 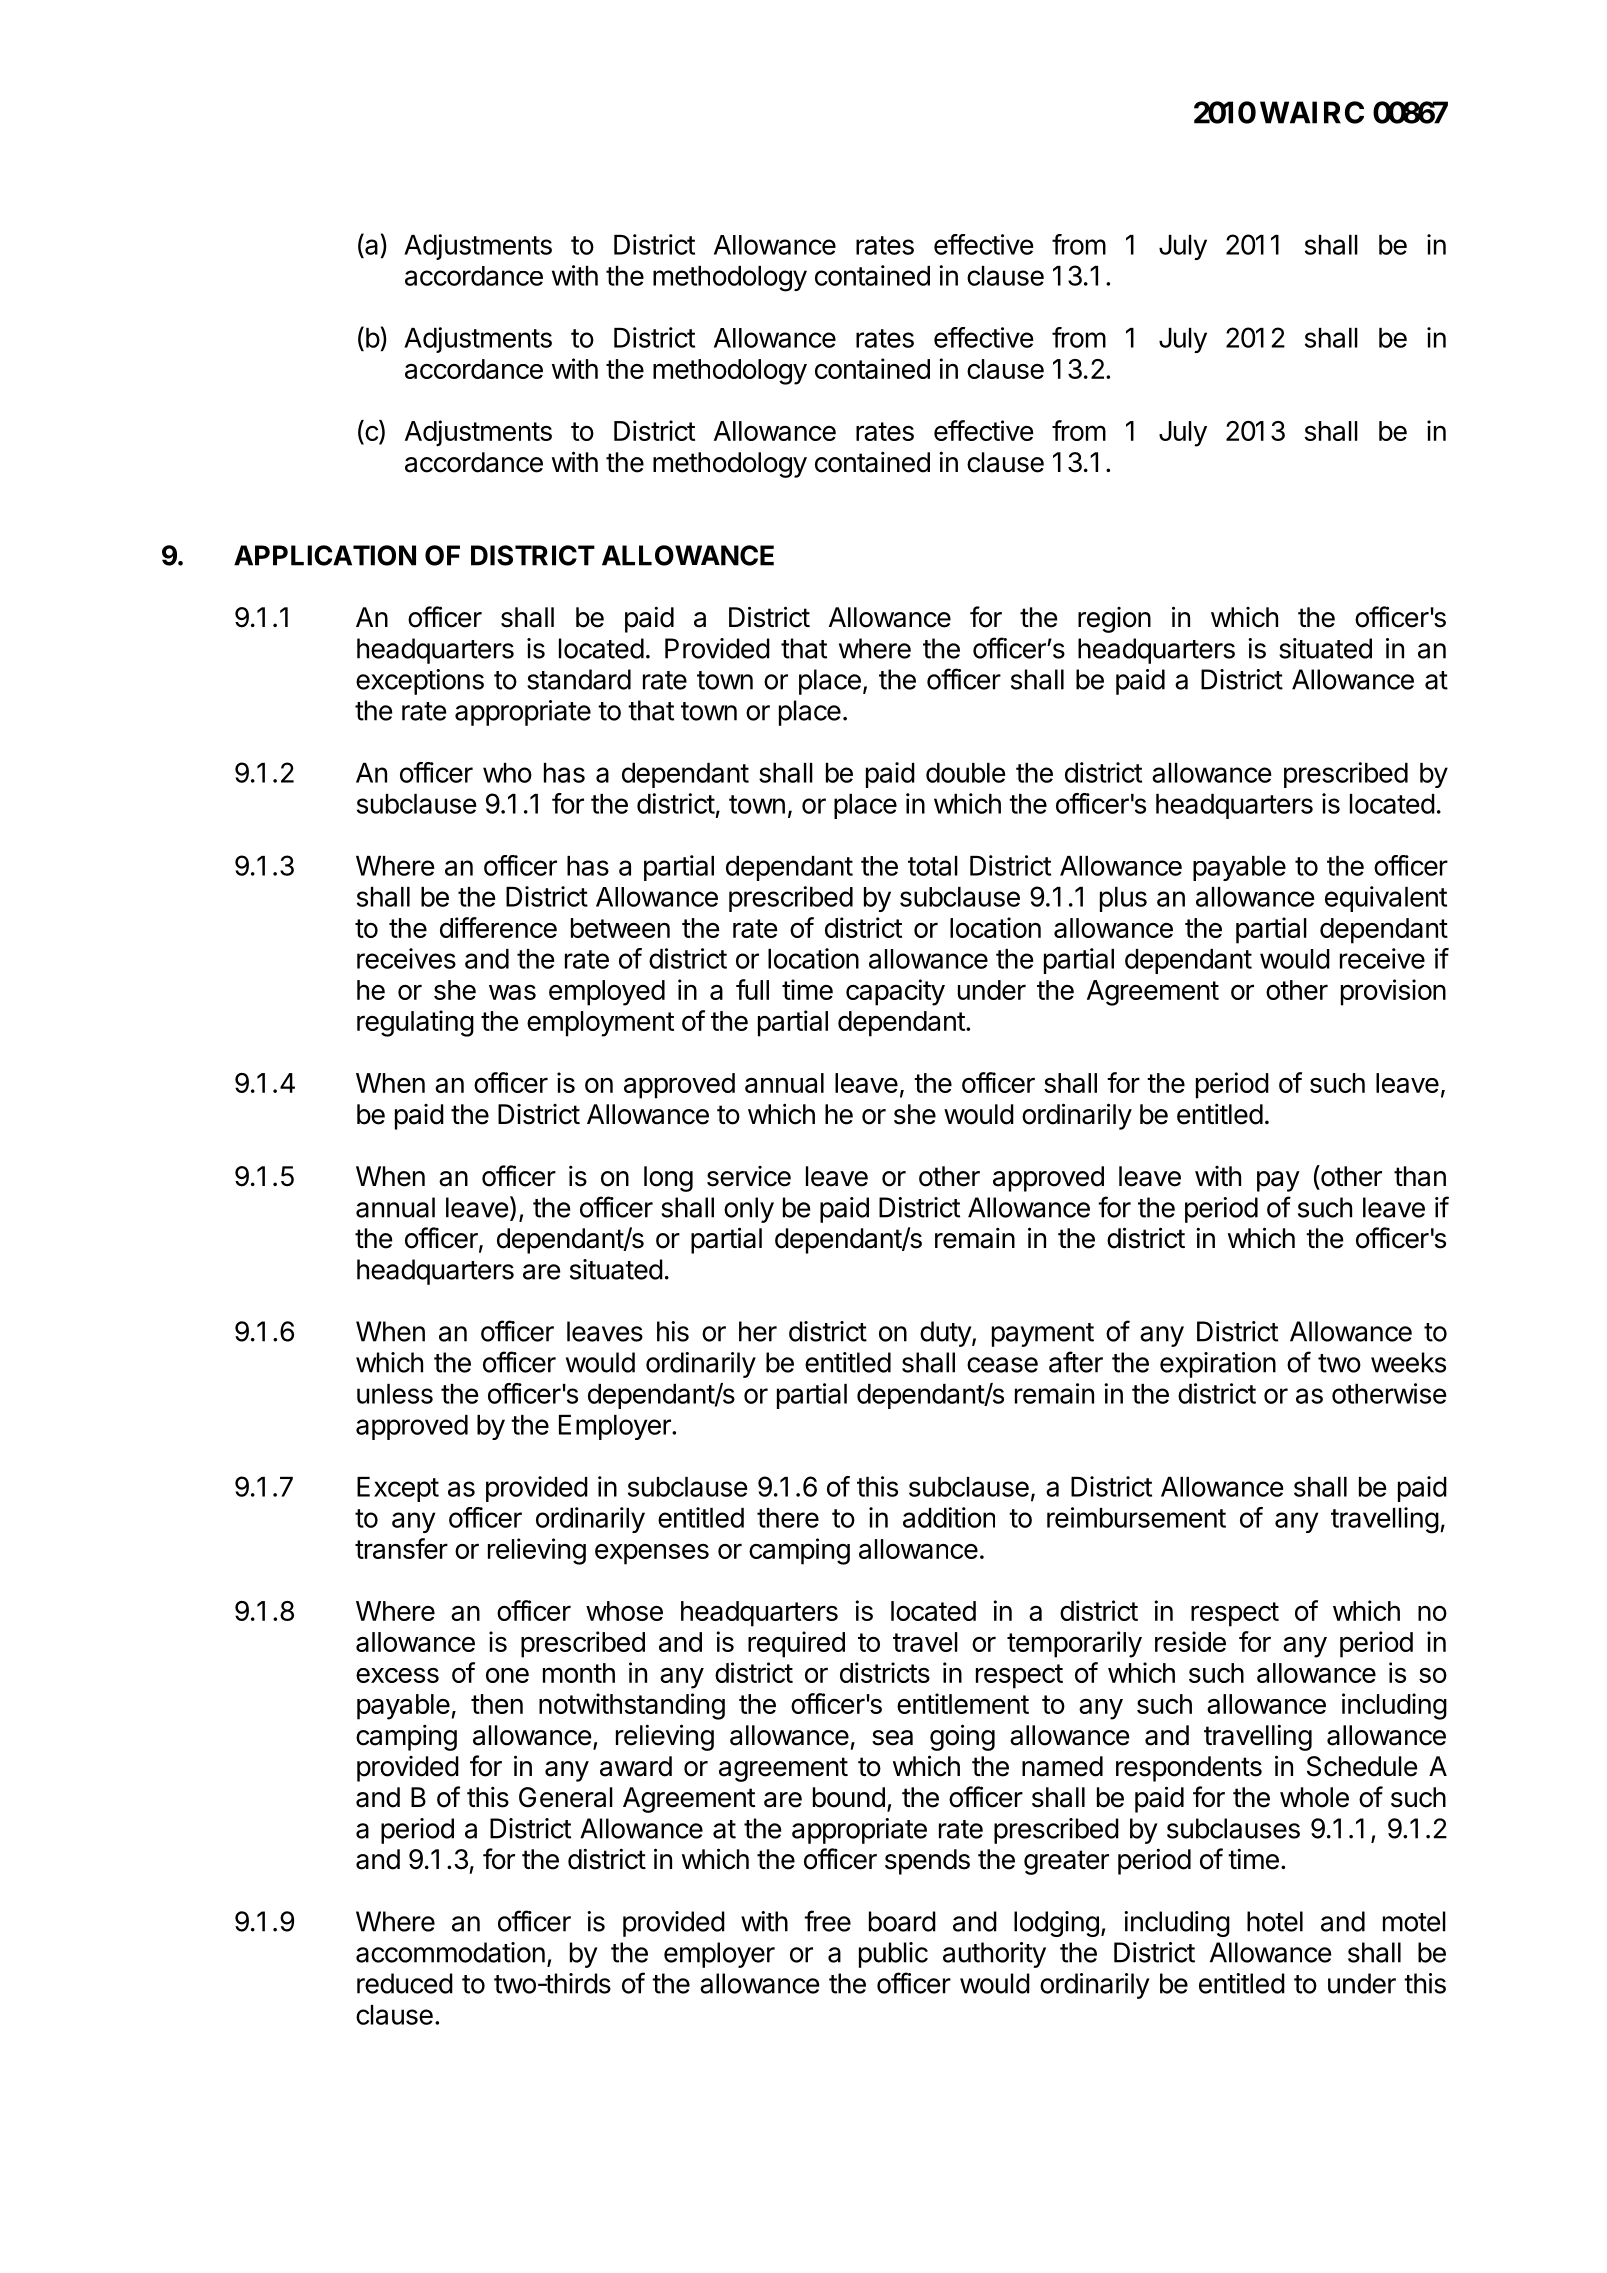 What do you see at coordinates (325, 555) in the page?
I see `APPLICATION` at bounding box center [325, 555].
